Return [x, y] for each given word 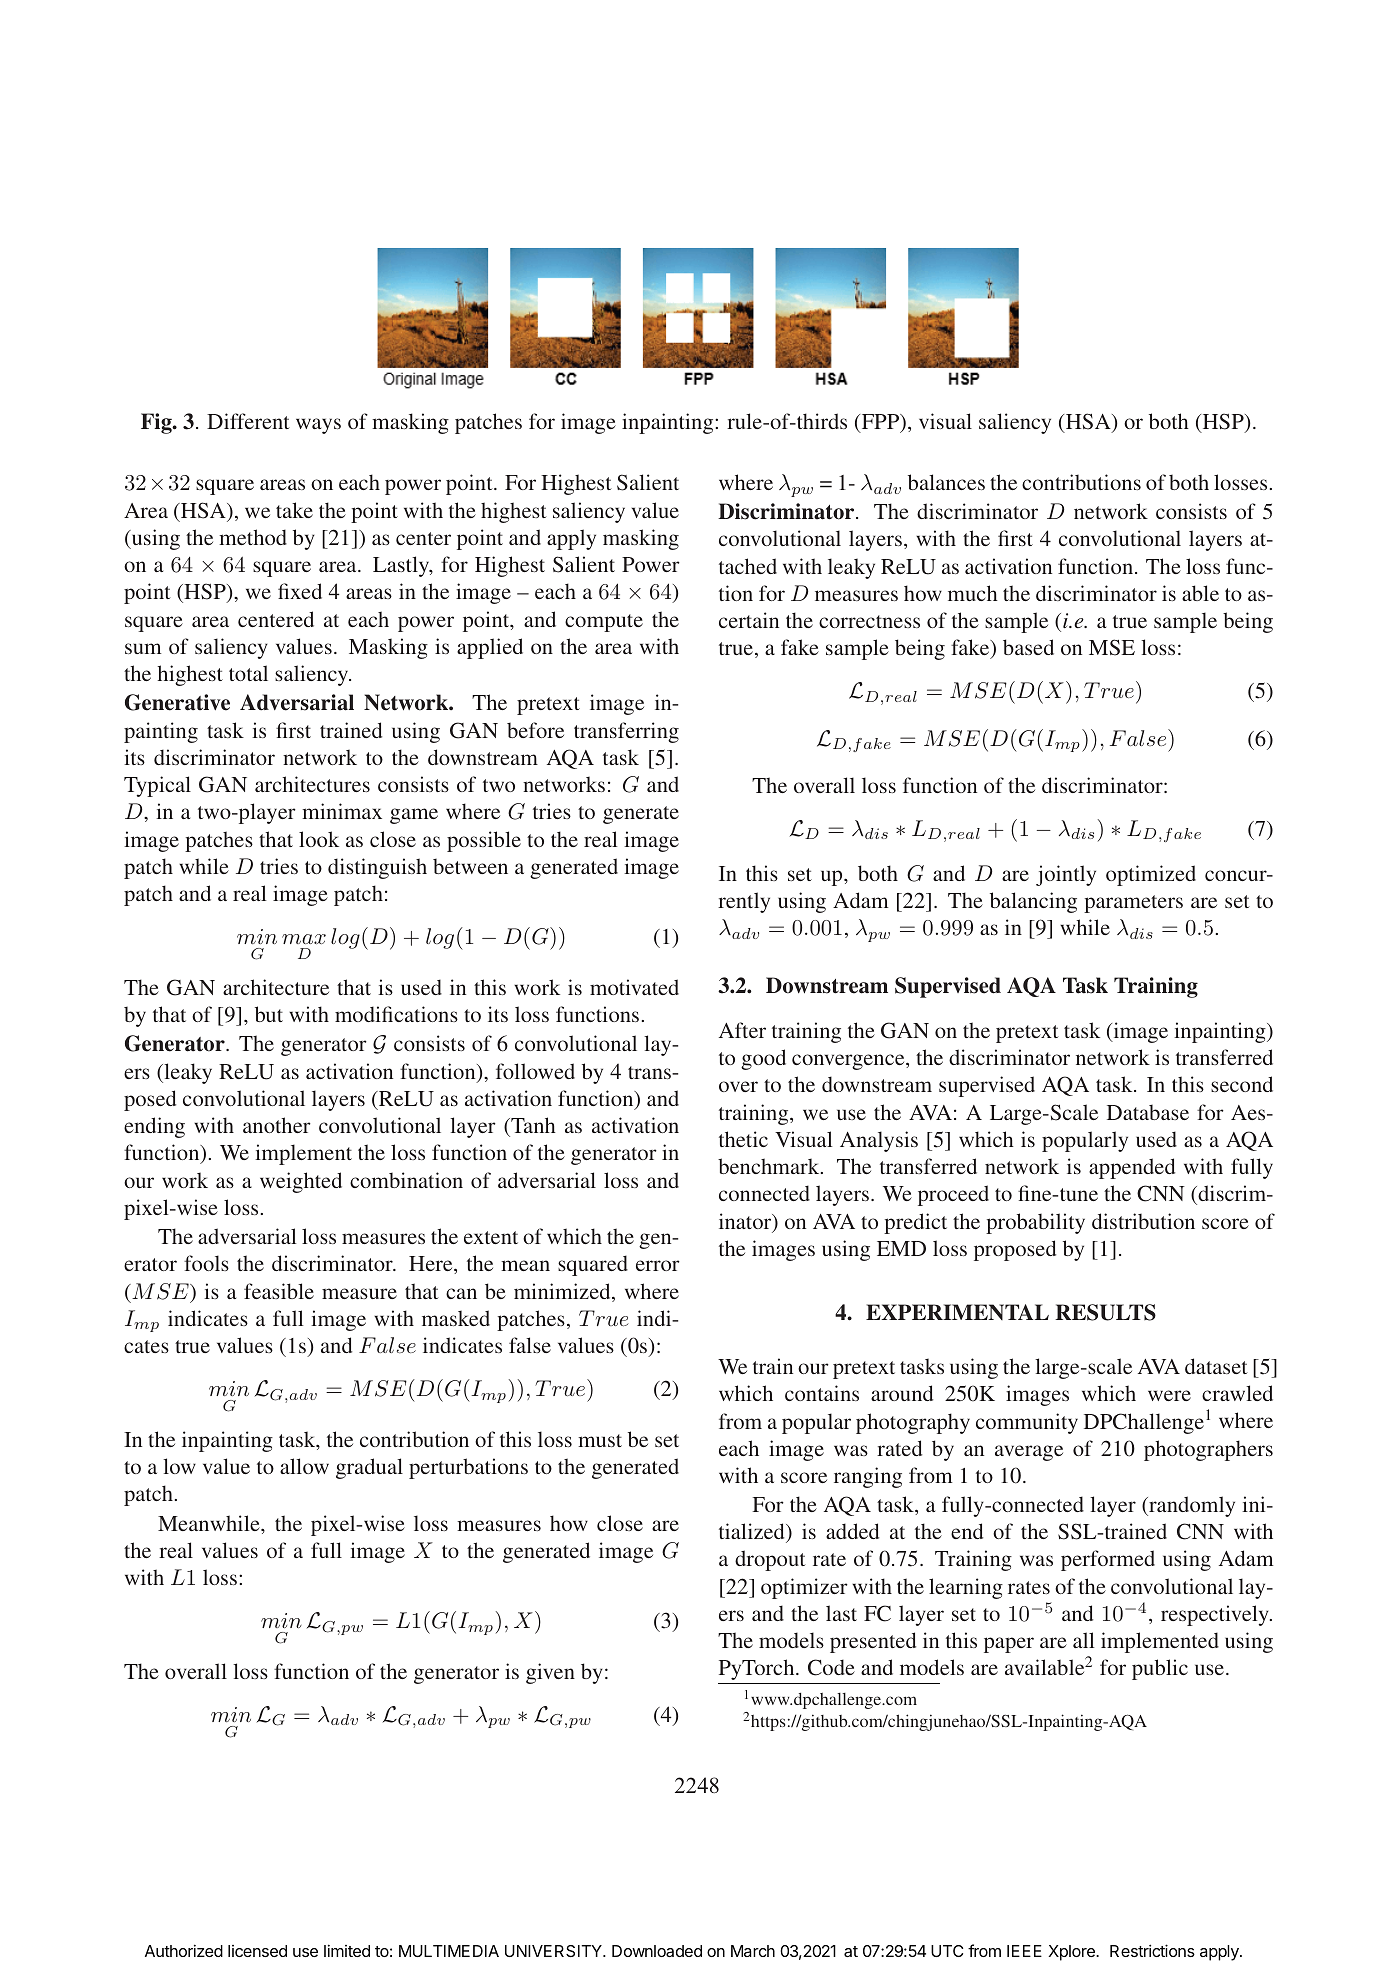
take [294, 510]
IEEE [1024, 1951]
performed [1108, 1560]
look [319, 839]
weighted [301, 1182]
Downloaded [657, 1951]
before [535, 730]
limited [347, 1950]
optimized [1151, 875]
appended [1132, 1168]
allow [304, 1466]
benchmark [770, 1166]
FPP [880, 423]
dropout [770, 1560]
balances [946, 482]
